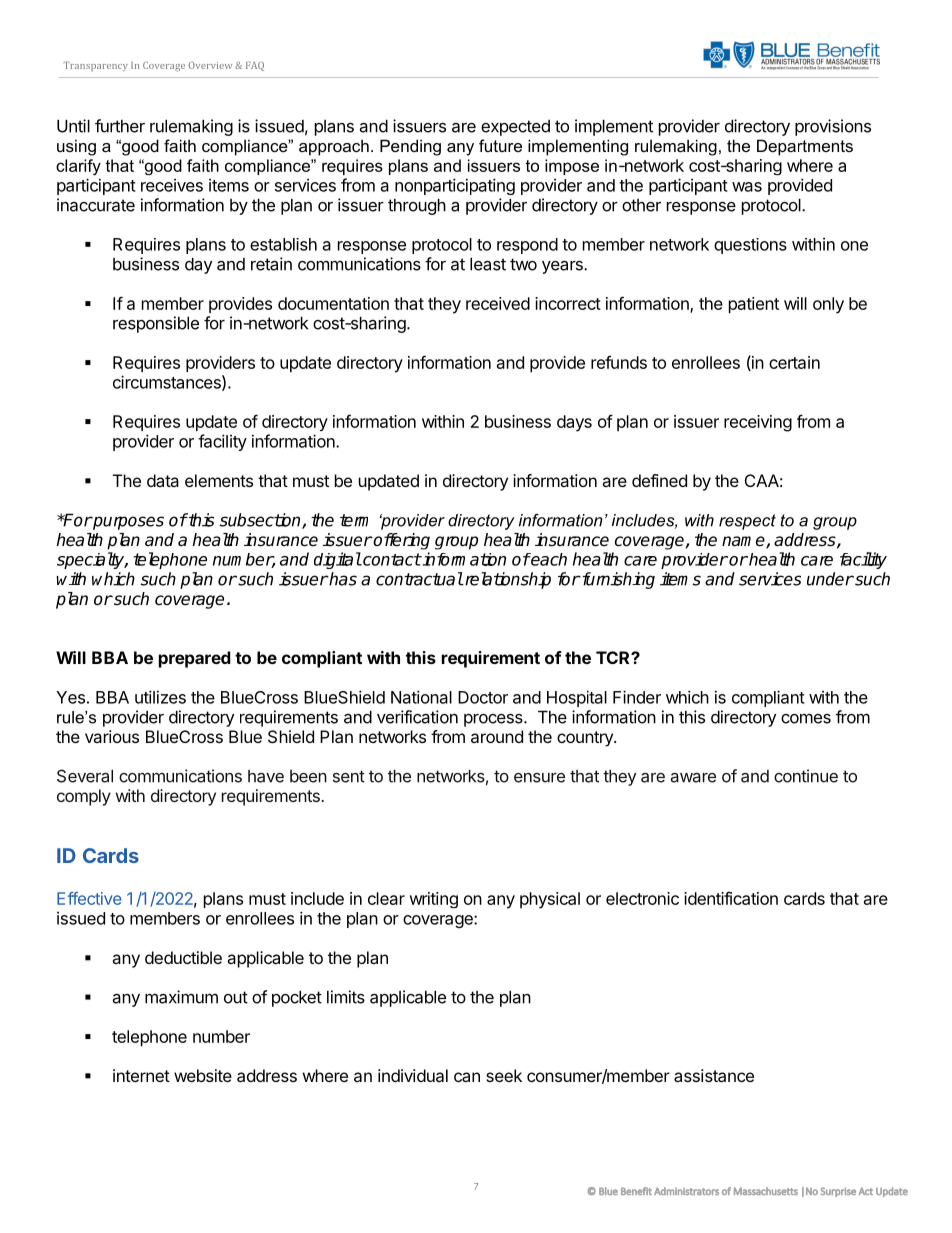  Describe the element at coordinates (419, 579) in the page. I see `contractual` at that location.
